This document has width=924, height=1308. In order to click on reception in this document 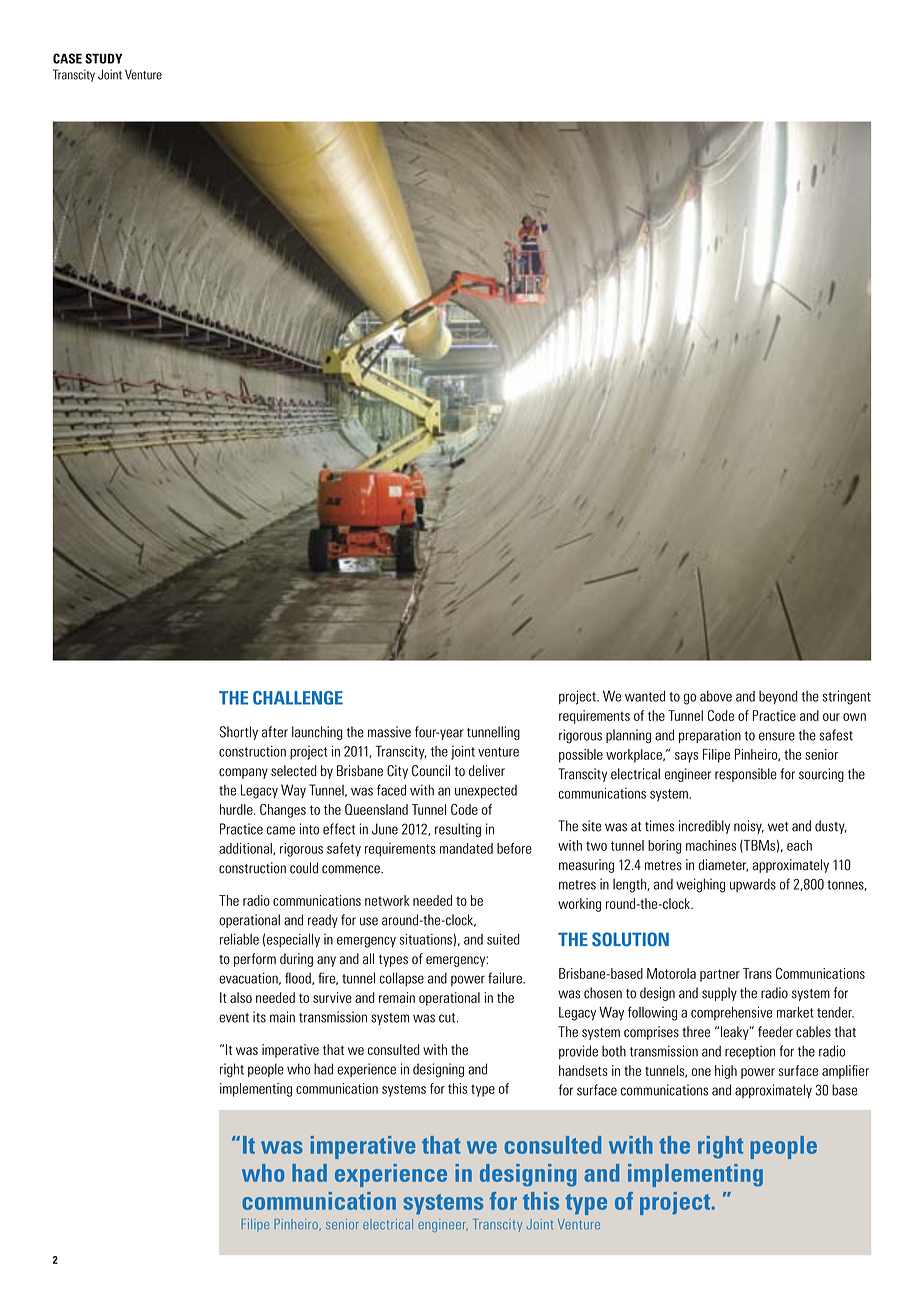, I will do `click(750, 1052)`.
